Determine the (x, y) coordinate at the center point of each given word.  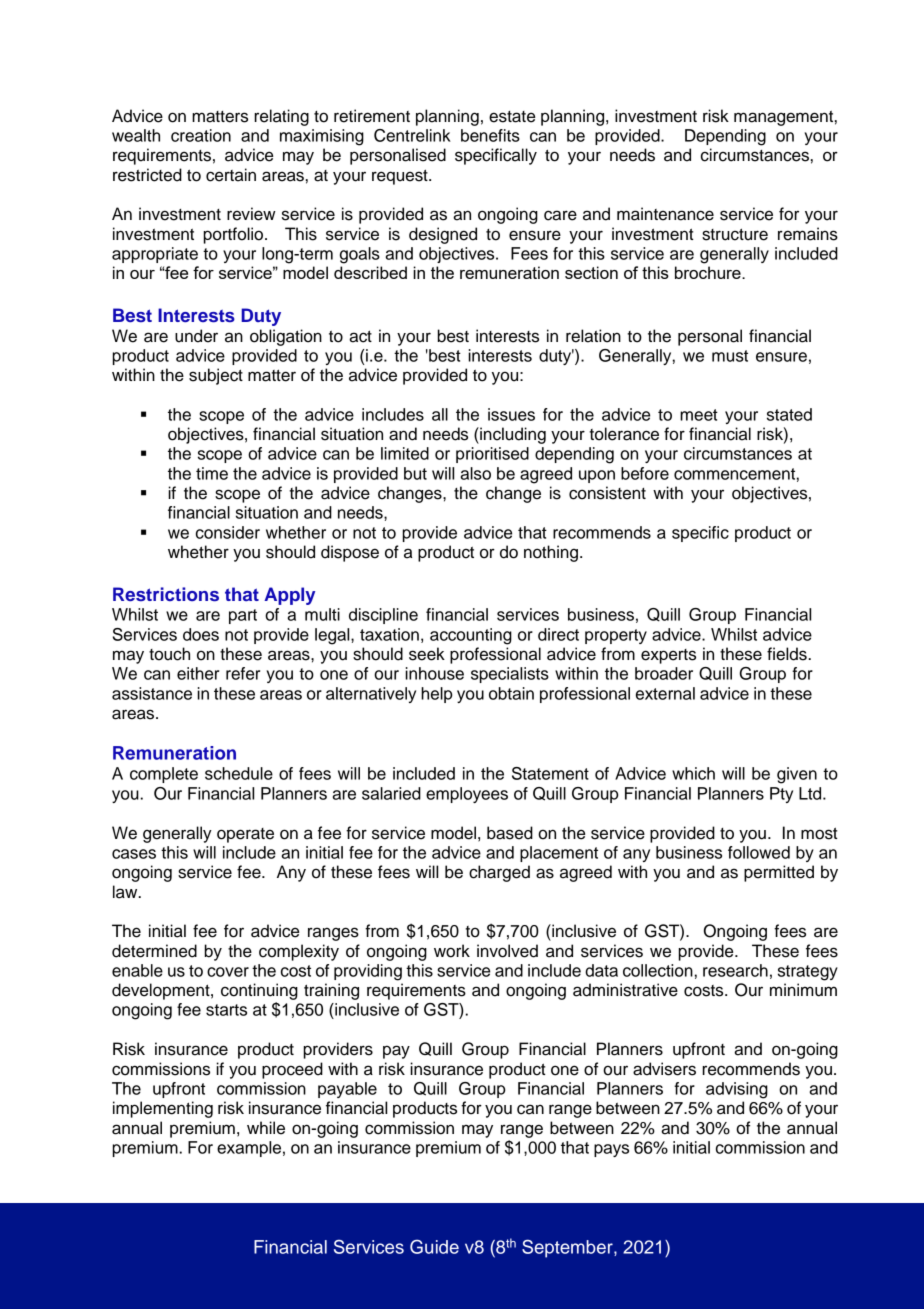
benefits (490, 135)
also (475, 473)
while (266, 1128)
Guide (434, 1247)
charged (499, 873)
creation (201, 135)
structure (735, 234)
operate (245, 835)
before (645, 473)
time (212, 473)
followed (759, 852)
